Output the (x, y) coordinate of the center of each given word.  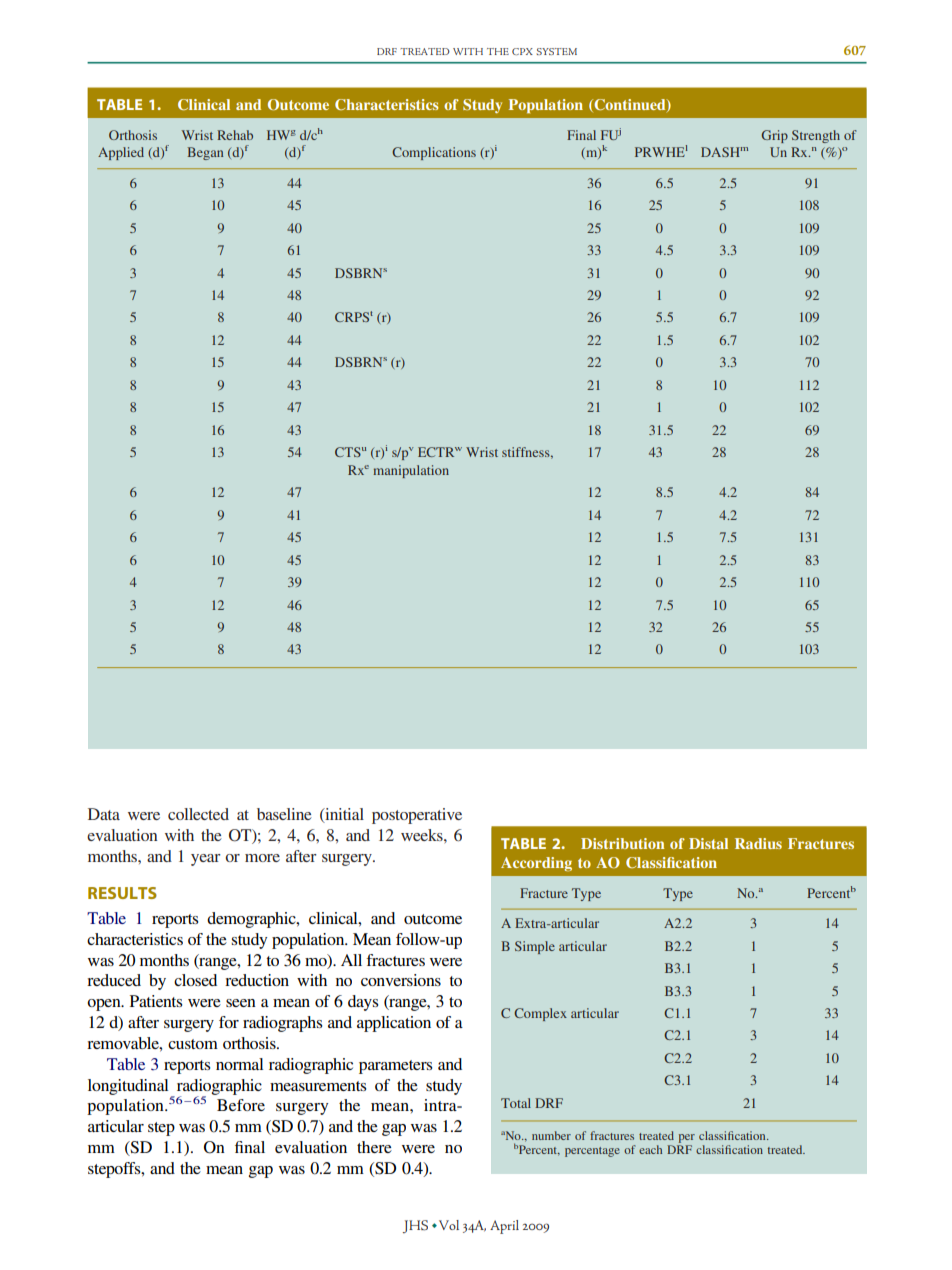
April (504, 1227)
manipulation (411, 471)
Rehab (235, 135)
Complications (434, 153)
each (650, 1149)
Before (241, 1105)
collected (198, 814)
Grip (774, 136)
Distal (708, 843)
